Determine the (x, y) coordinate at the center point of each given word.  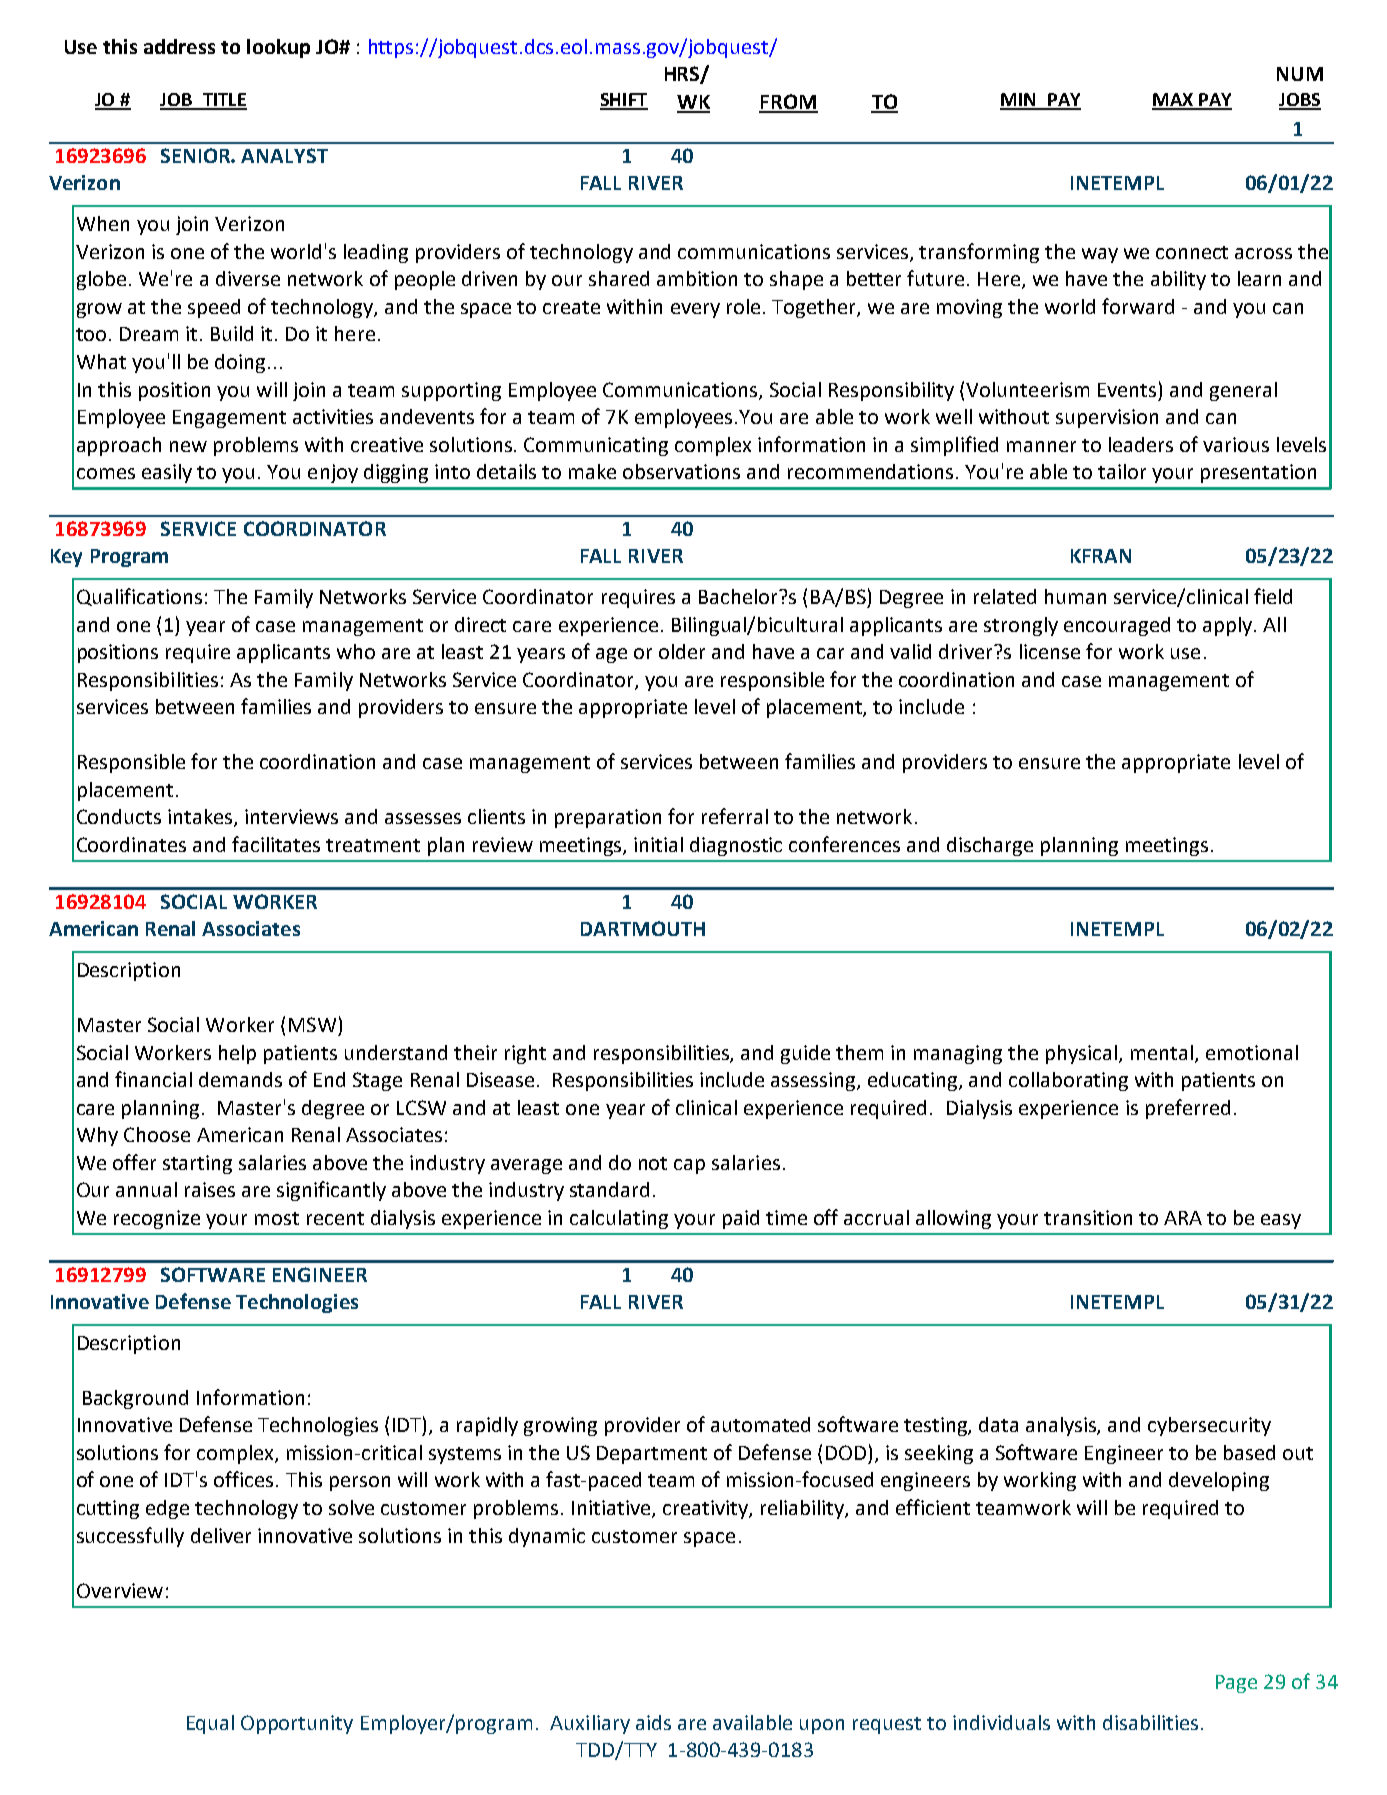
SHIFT (624, 101)
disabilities (1150, 1722)
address (179, 46)
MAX (1174, 101)
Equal (210, 1724)
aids (653, 1722)
